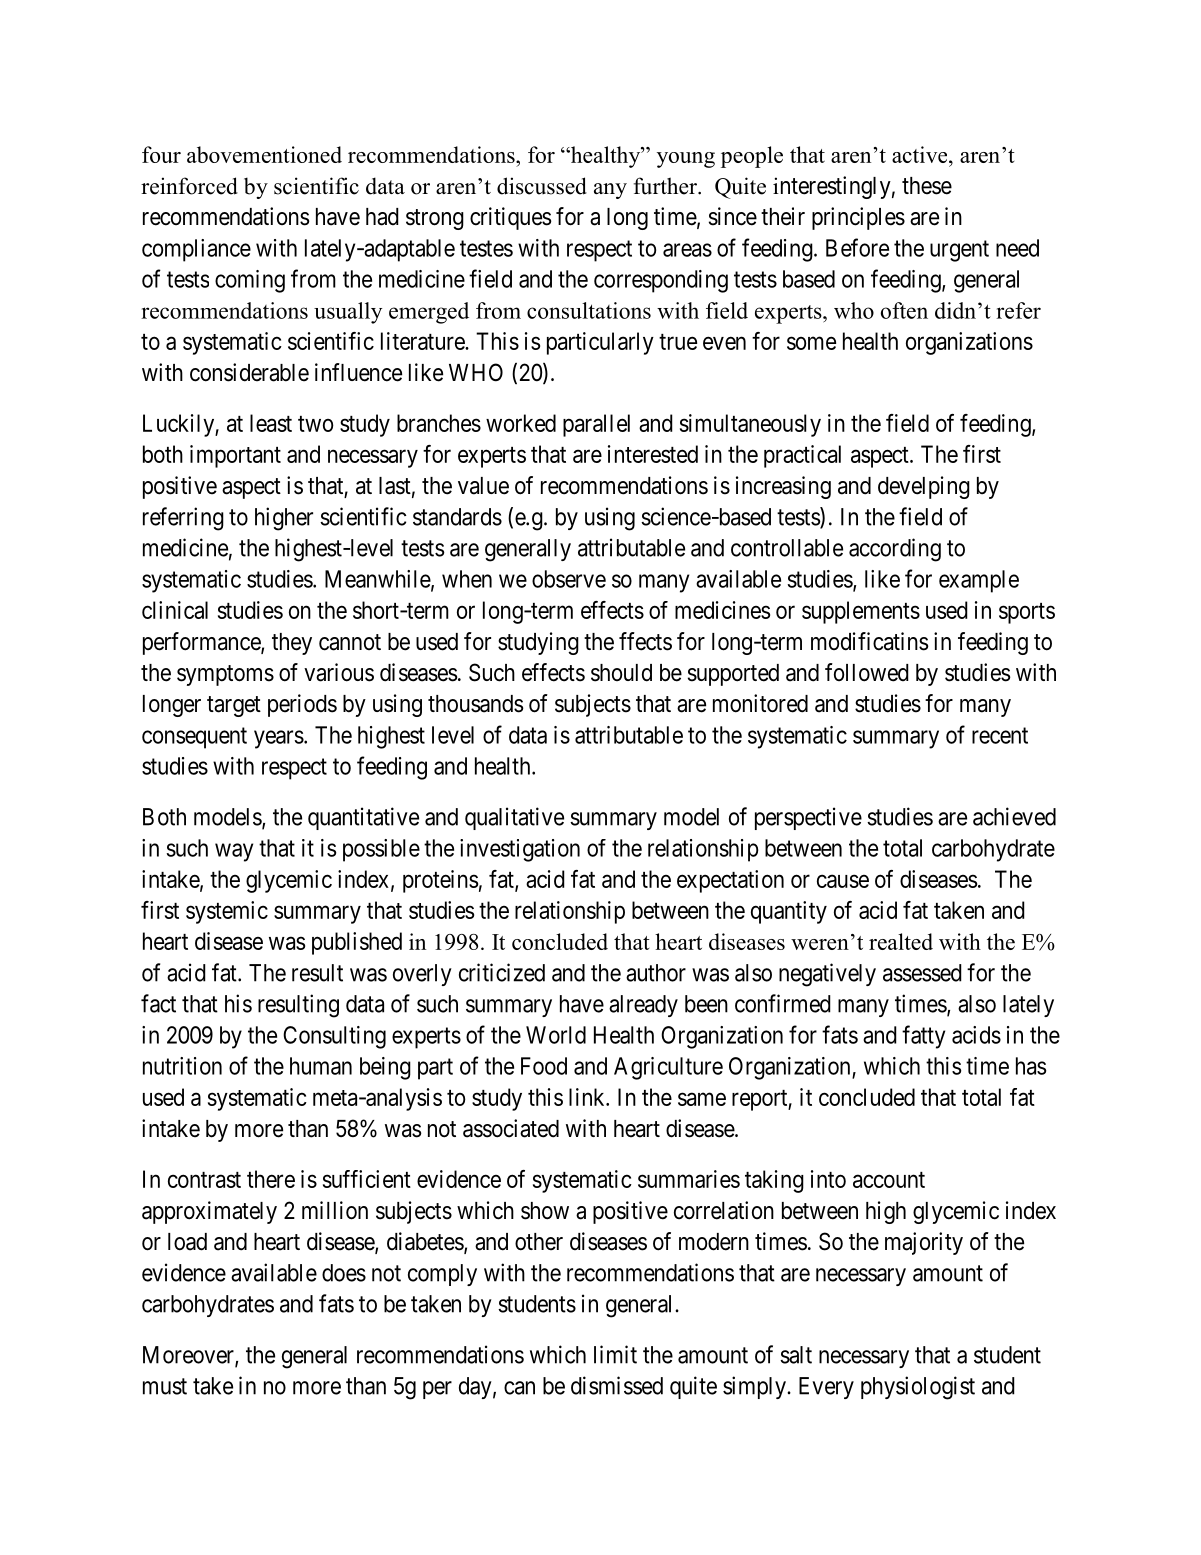  What do you see at coordinates (271, 423) in the screenshot?
I see `least` at bounding box center [271, 423].
